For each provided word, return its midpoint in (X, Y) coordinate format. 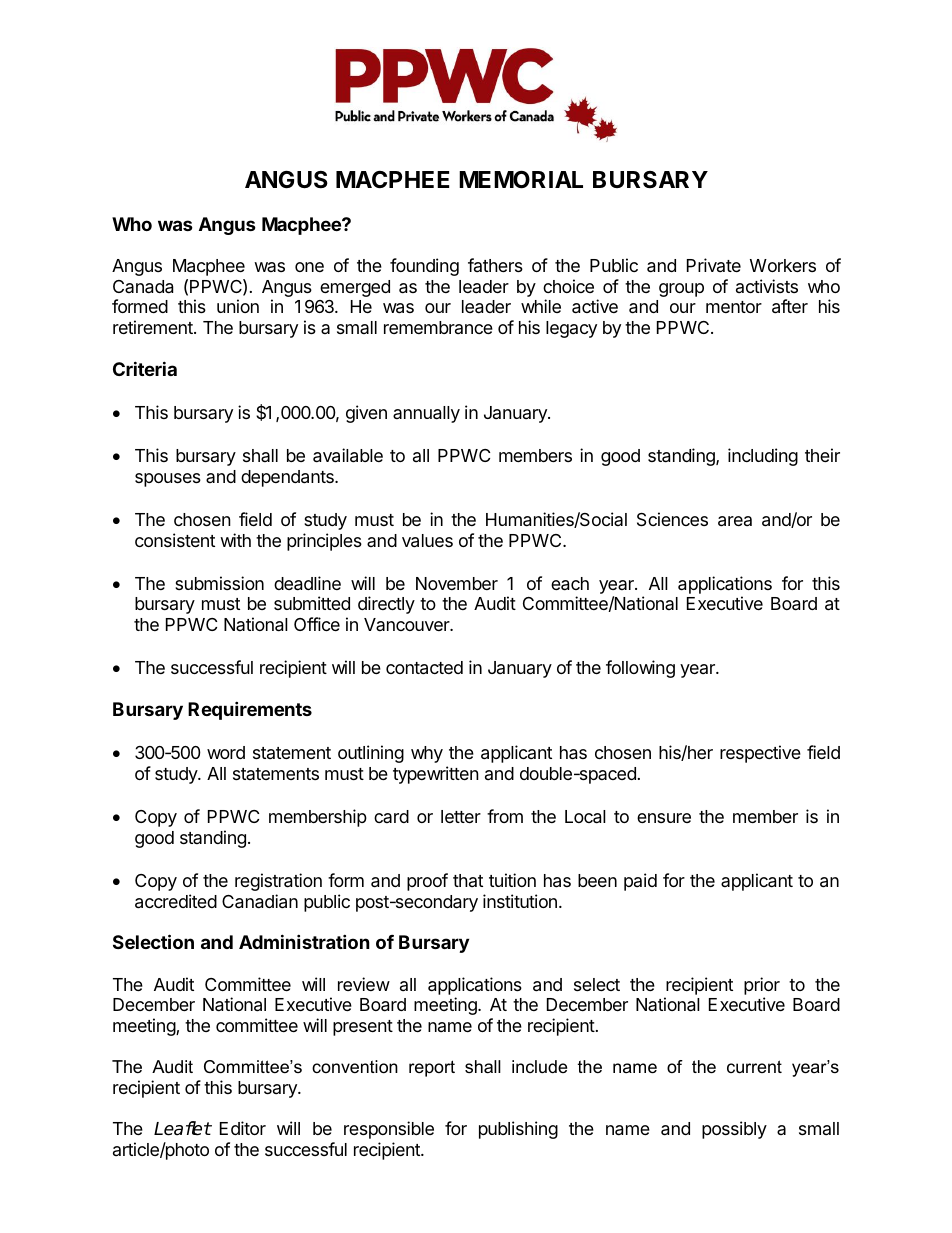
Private (714, 265)
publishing (518, 1130)
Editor (243, 1128)
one (309, 267)
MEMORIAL (521, 179)
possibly (734, 1130)
